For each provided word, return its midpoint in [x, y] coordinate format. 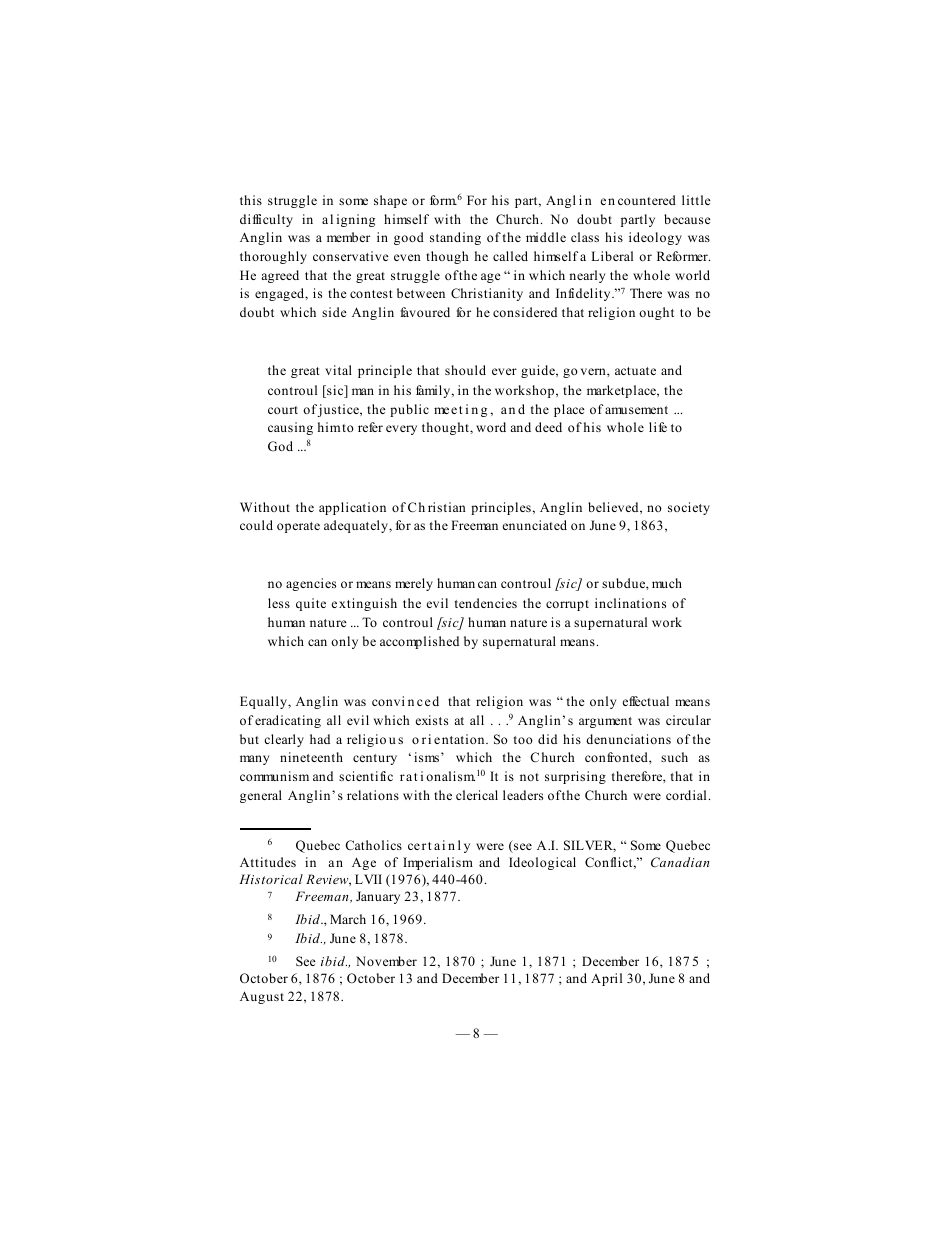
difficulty [266, 220]
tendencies [486, 603]
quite [311, 604]
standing [455, 238]
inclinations [630, 603]
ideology [655, 238]
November [386, 961]
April [606, 979]
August [262, 997]
